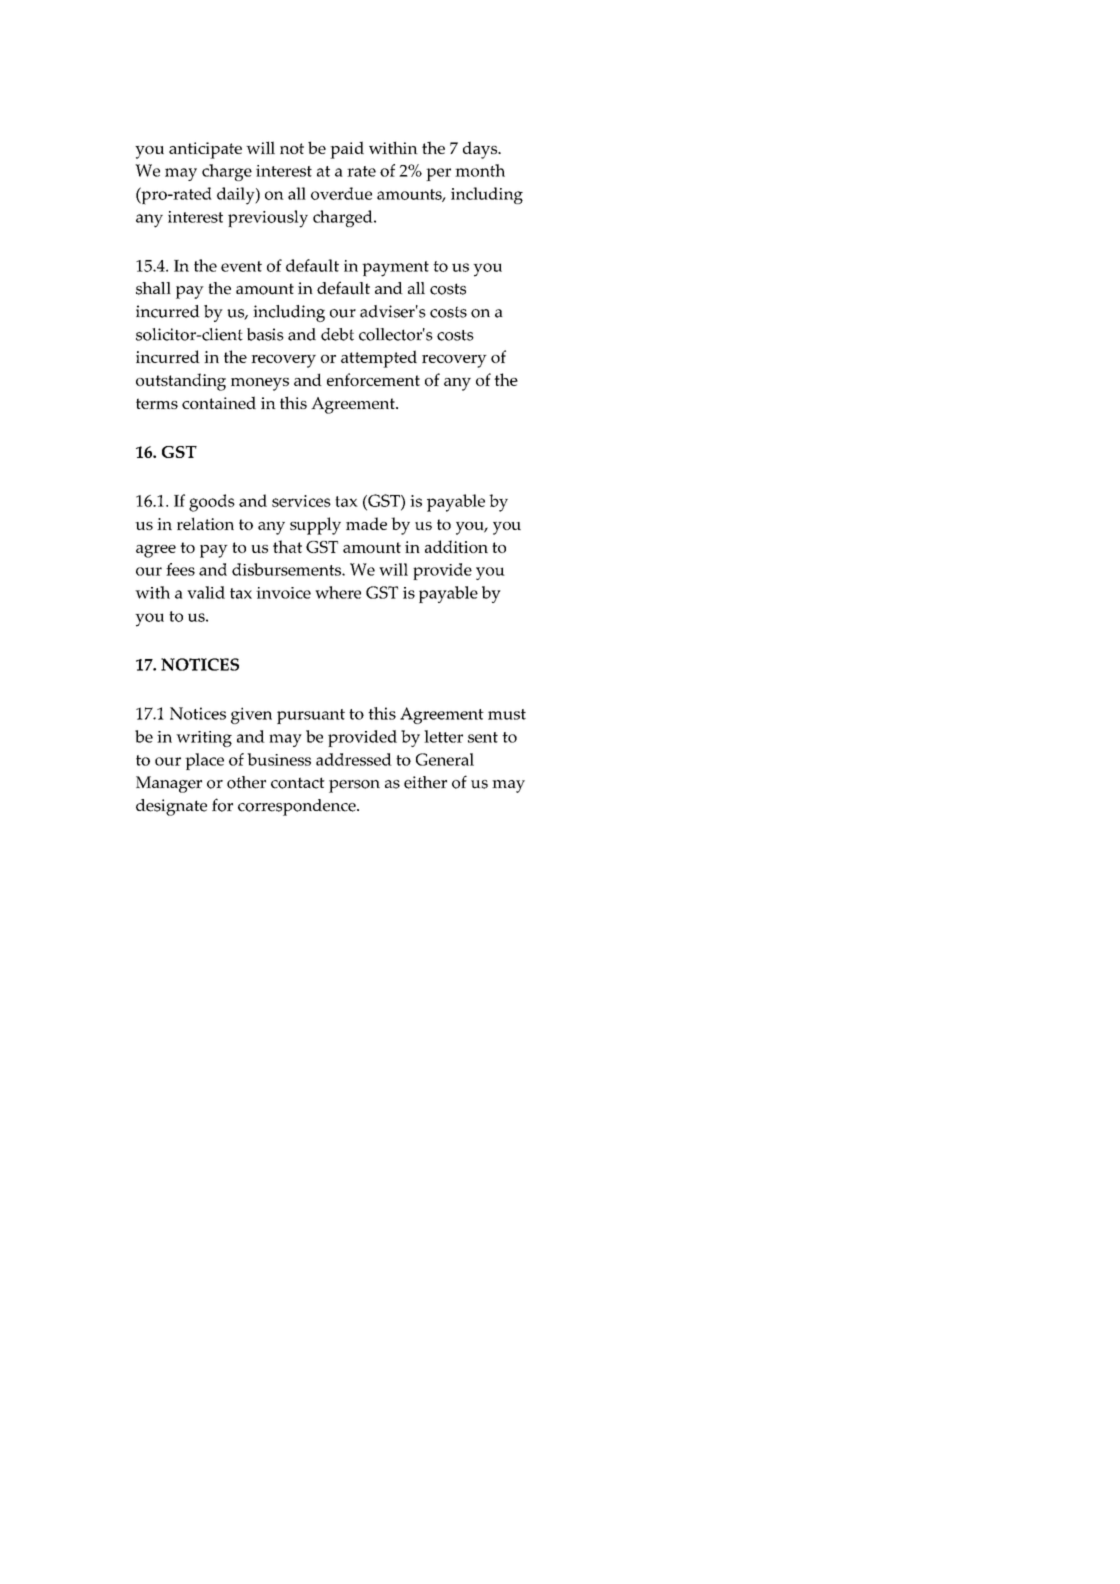  What do you see at coordinates (169, 784) in the image?
I see `Manager` at bounding box center [169, 784].
